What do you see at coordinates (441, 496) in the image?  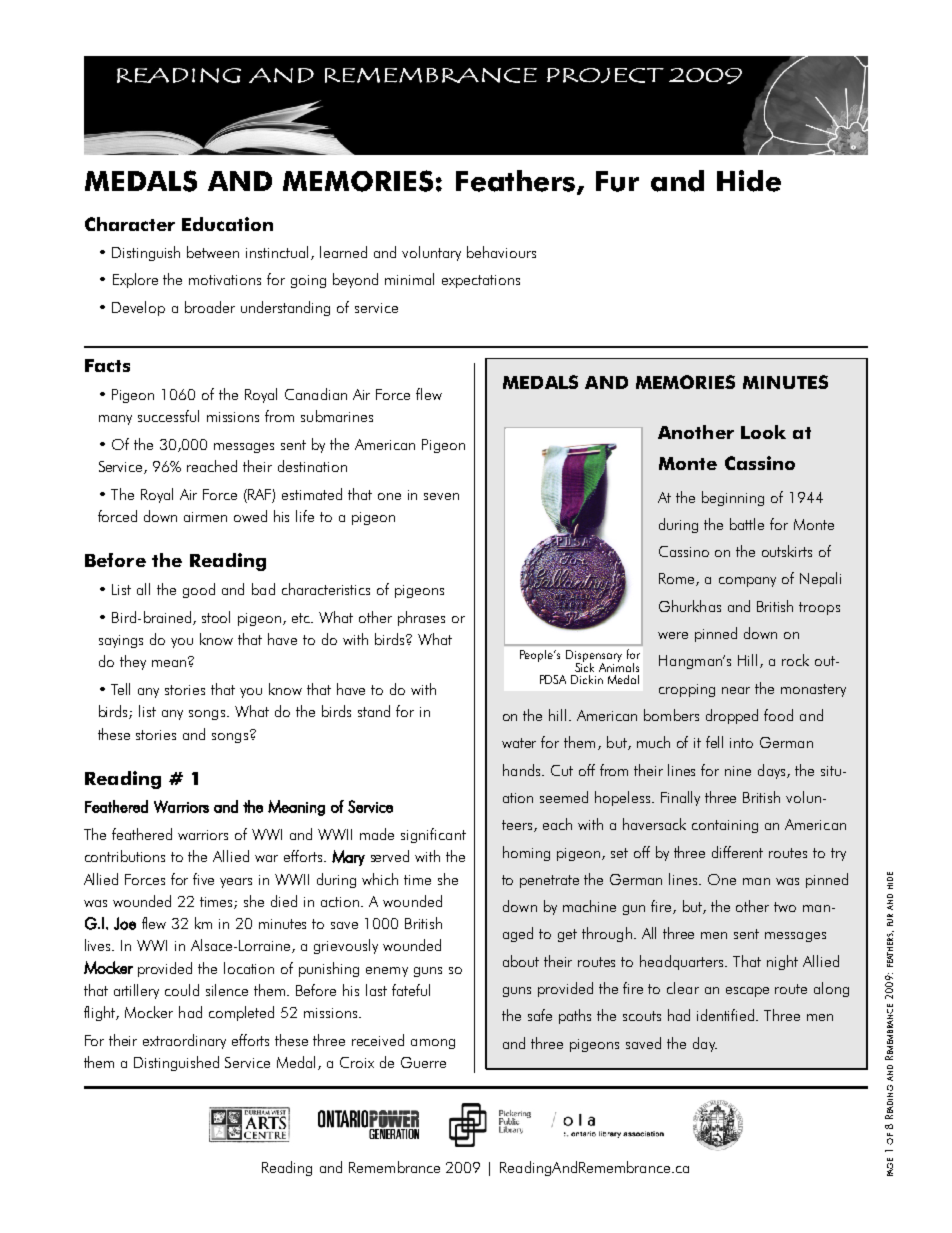 I see `seven` at bounding box center [441, 496].
